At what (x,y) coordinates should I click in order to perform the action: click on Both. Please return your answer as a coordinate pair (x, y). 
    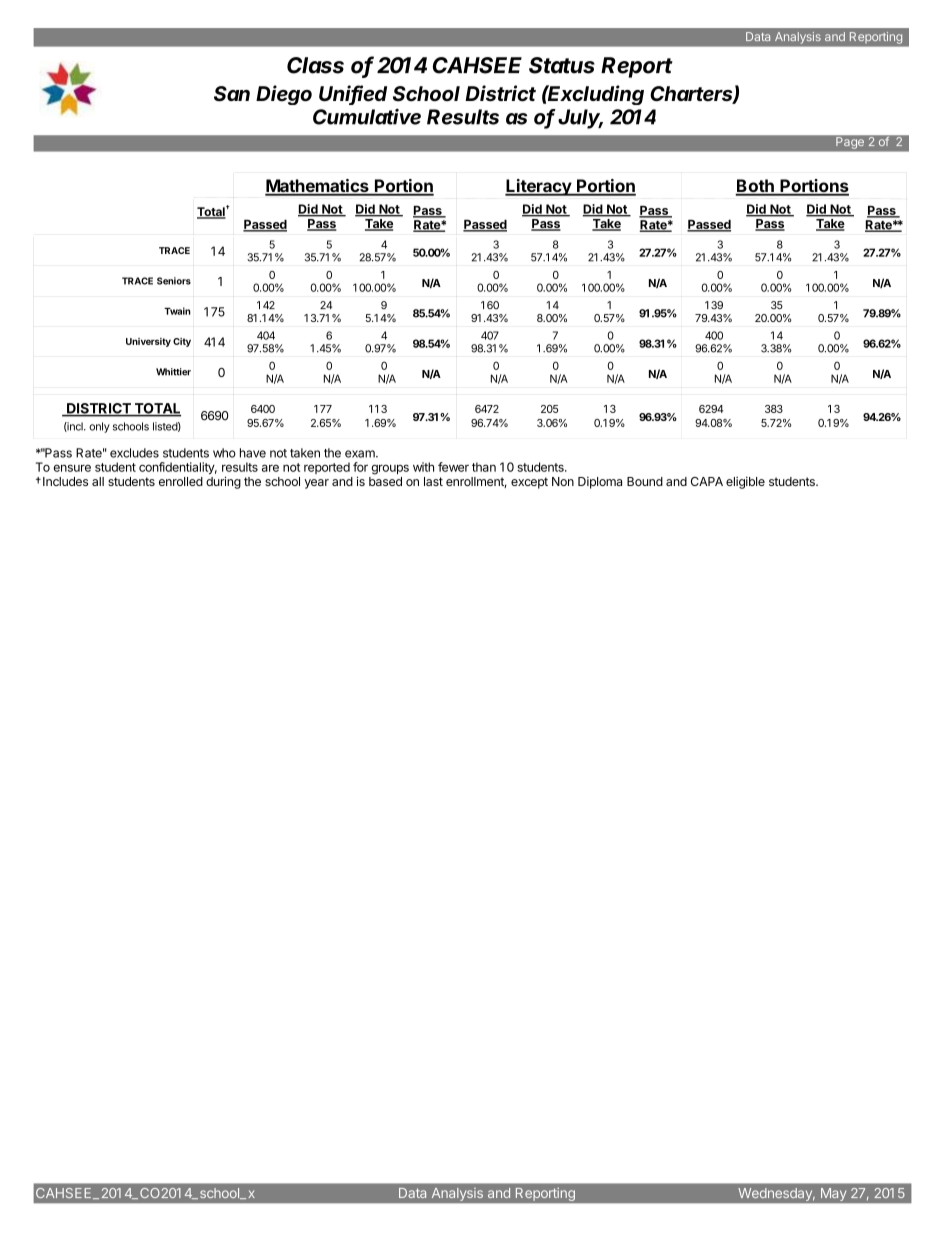
    Looking at the image, I should click on (755, 187).
